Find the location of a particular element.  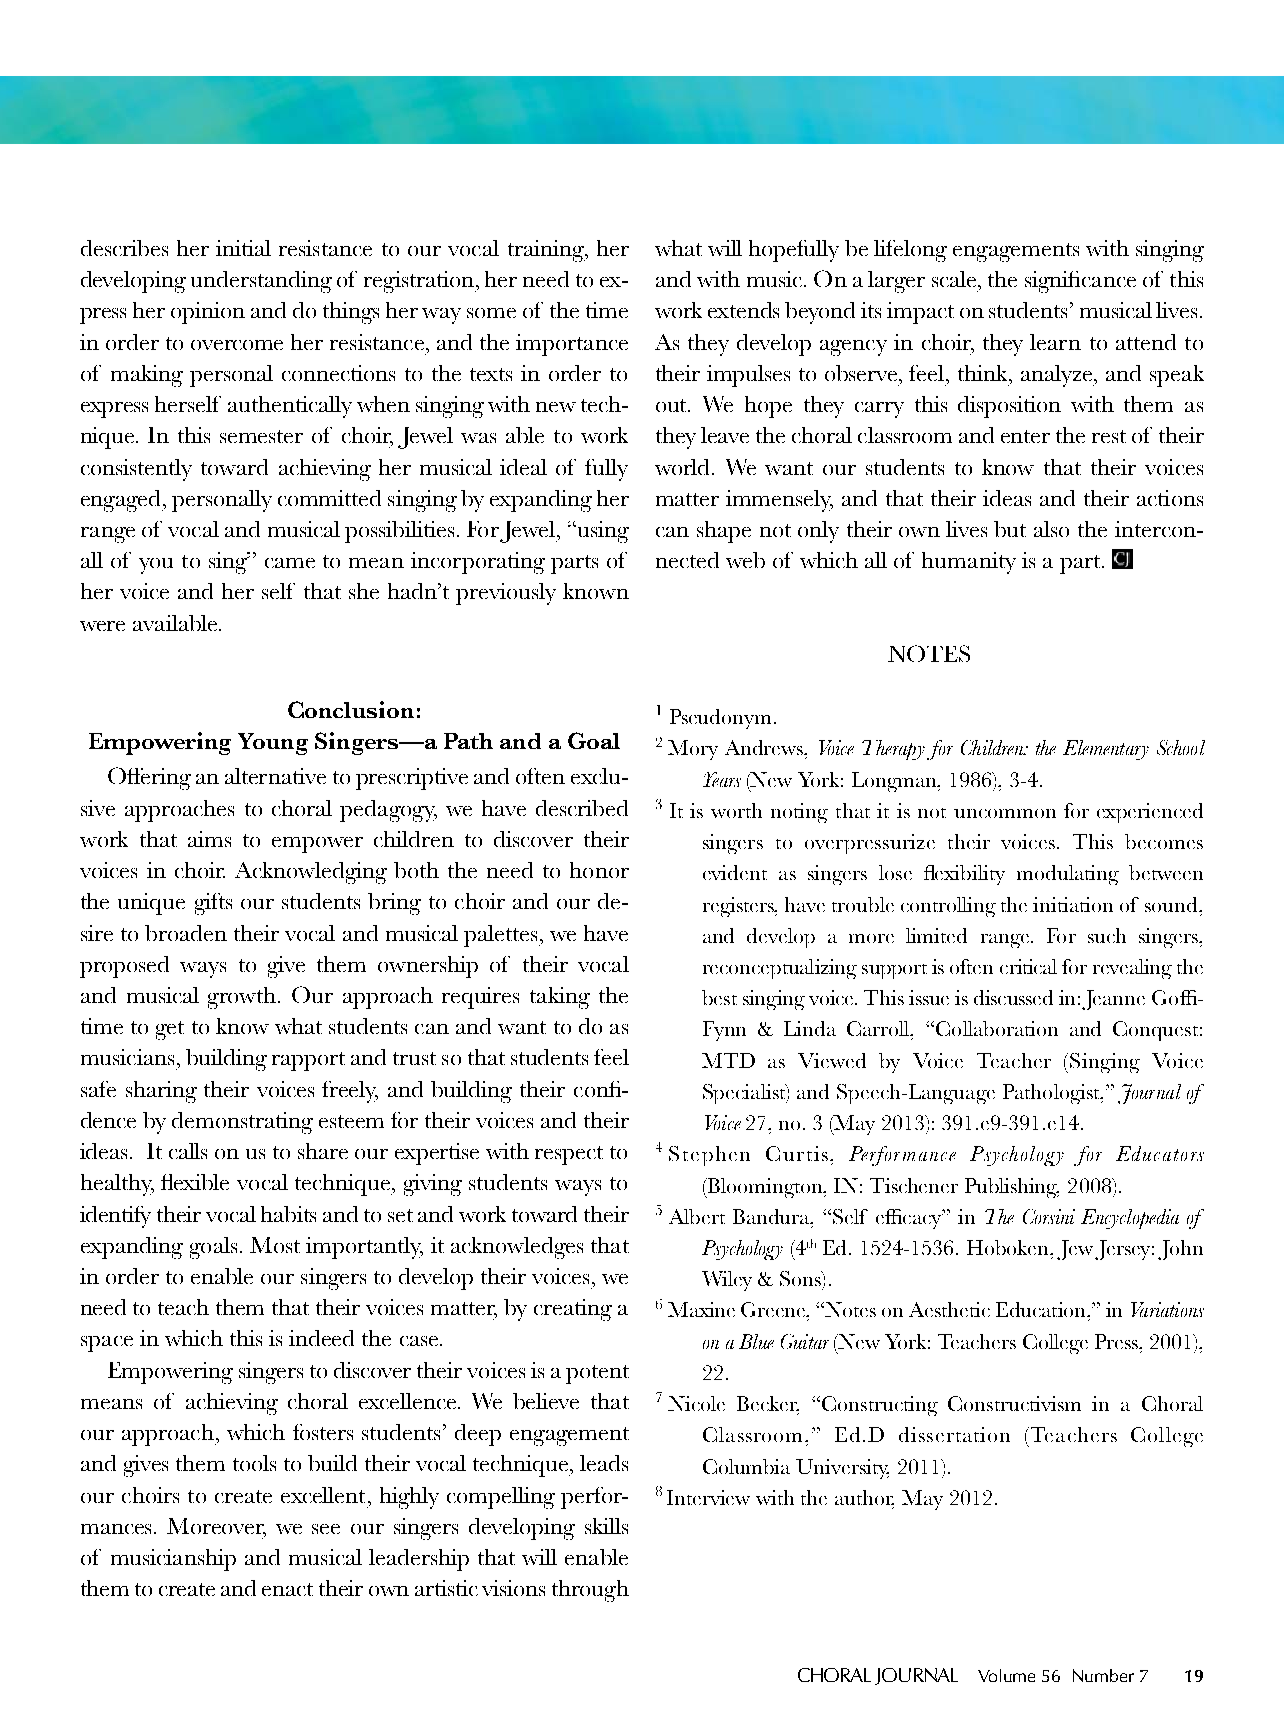

importance is located at coordinates (572, 345).
